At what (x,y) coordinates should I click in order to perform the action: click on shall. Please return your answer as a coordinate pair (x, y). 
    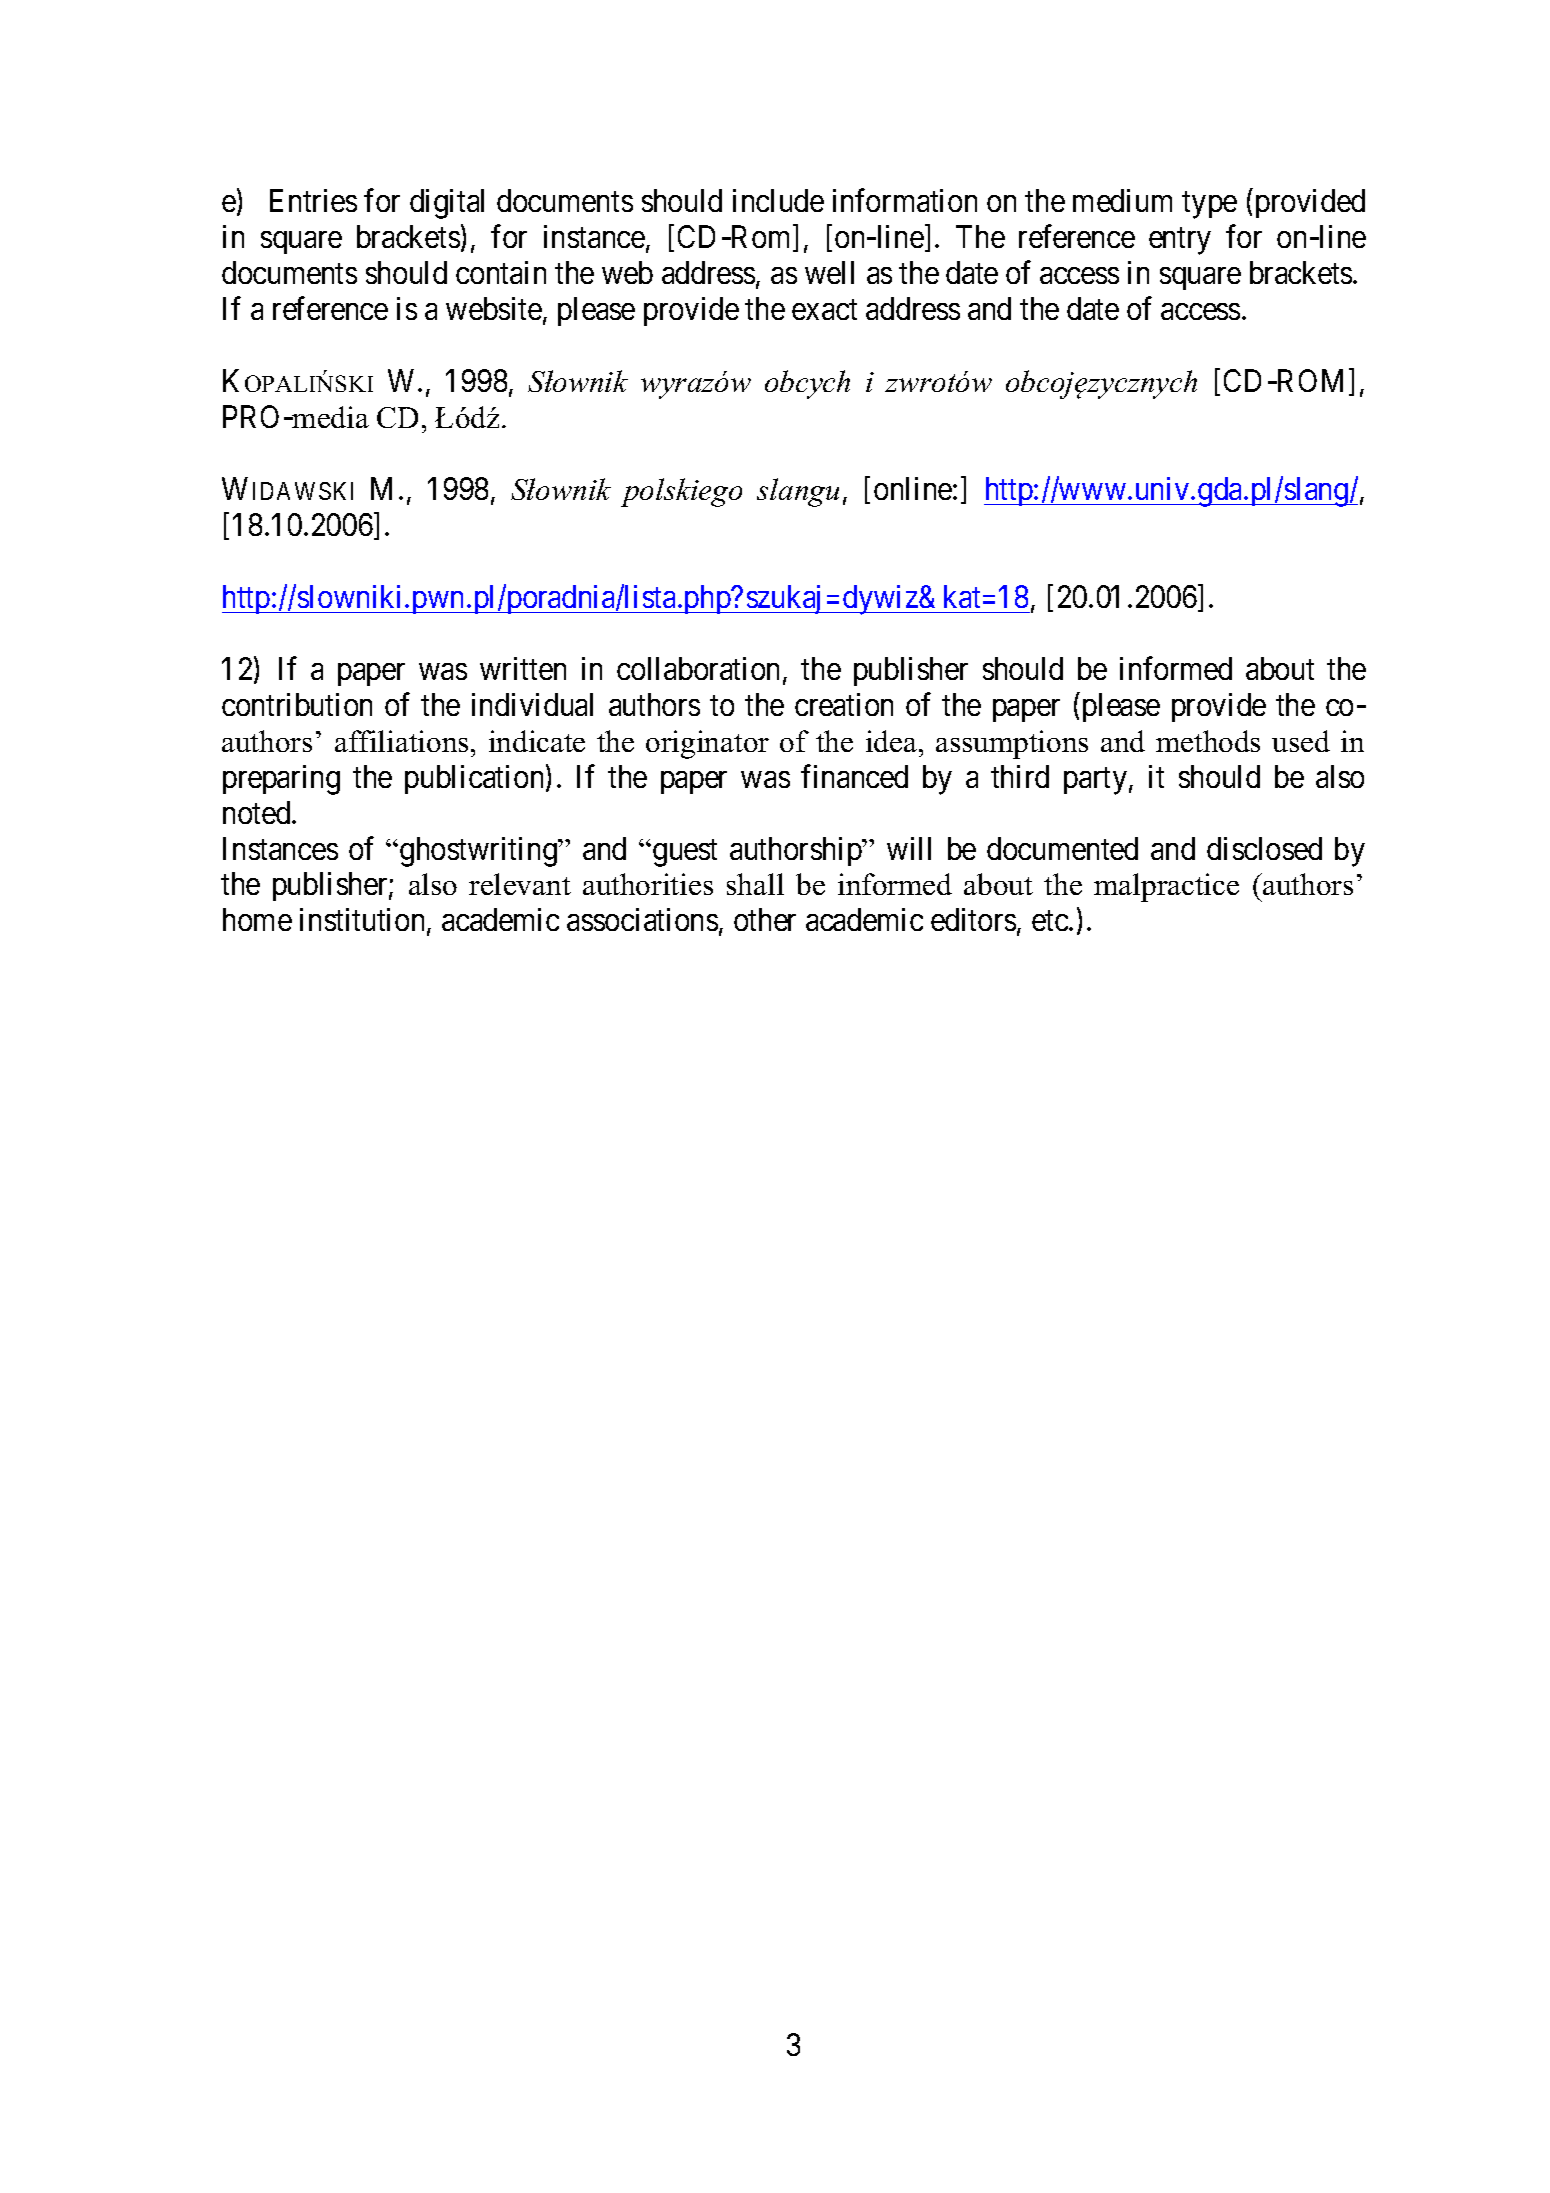
    Looking at the image, I should click on (755, 884).
